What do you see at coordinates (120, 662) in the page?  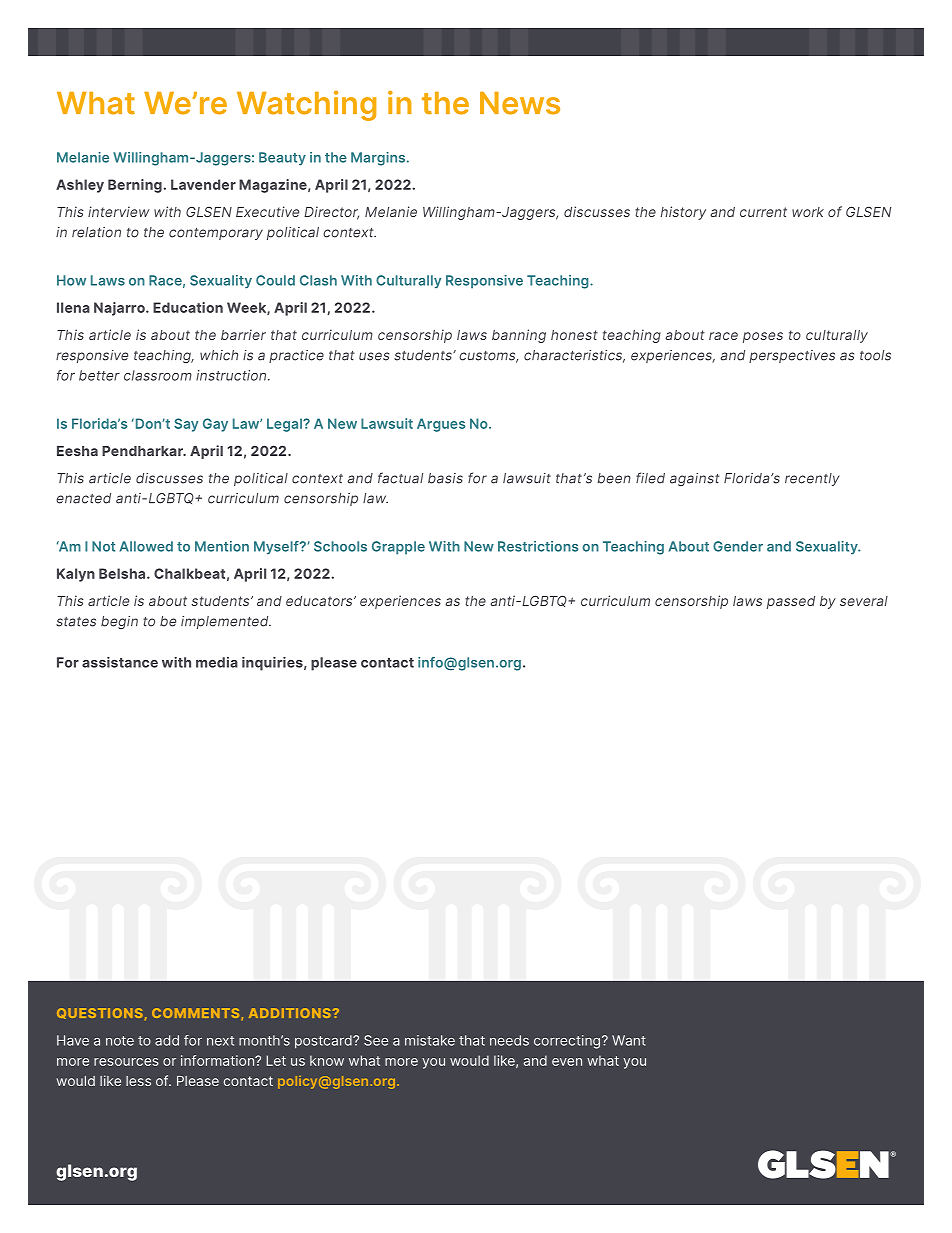 I see `assistance` at bounding box center [120, 662].
